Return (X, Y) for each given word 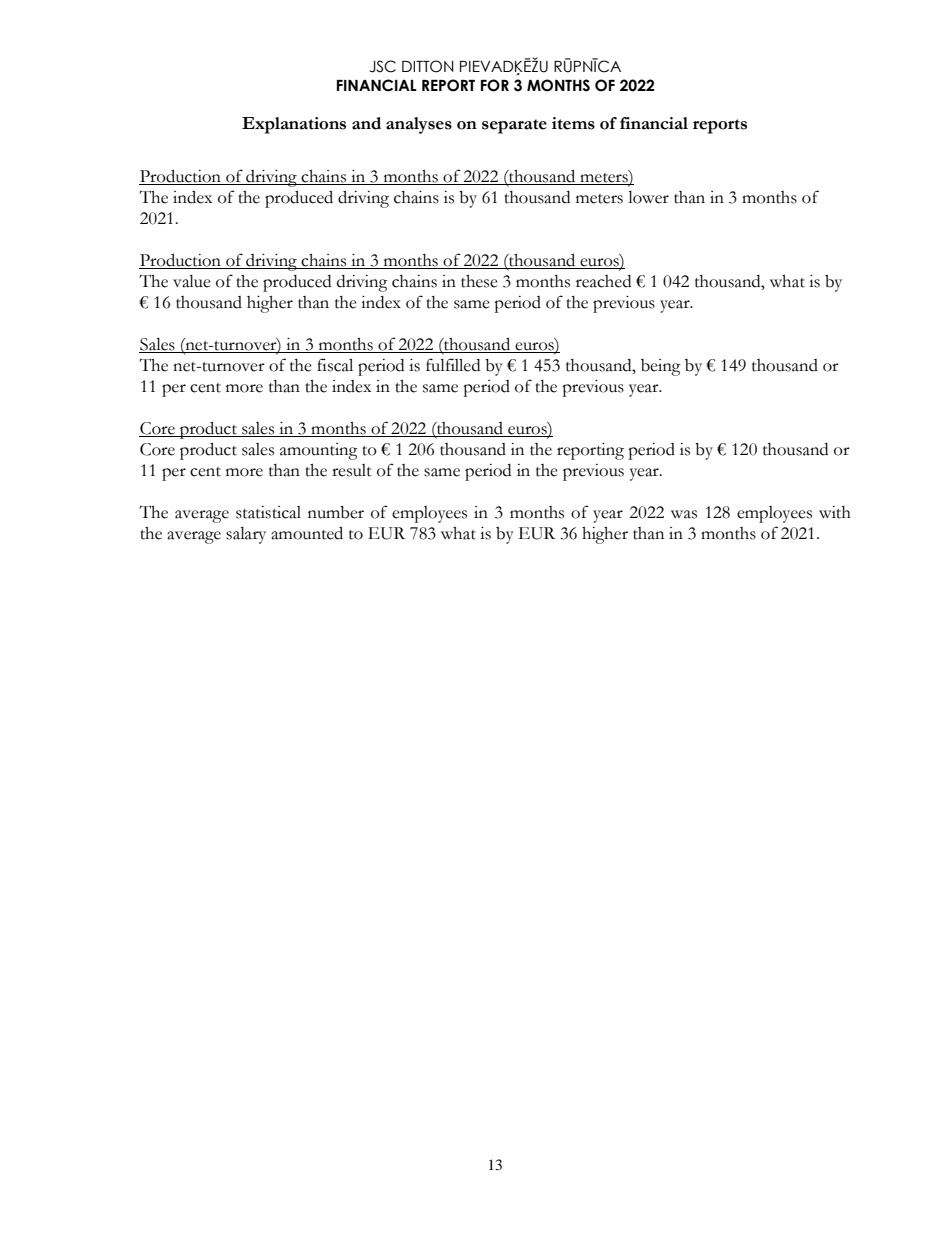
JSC (383, 66)
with (835, 512)
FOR (495, 85)
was (684, 514)
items (573, 123)
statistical (268, 512)
